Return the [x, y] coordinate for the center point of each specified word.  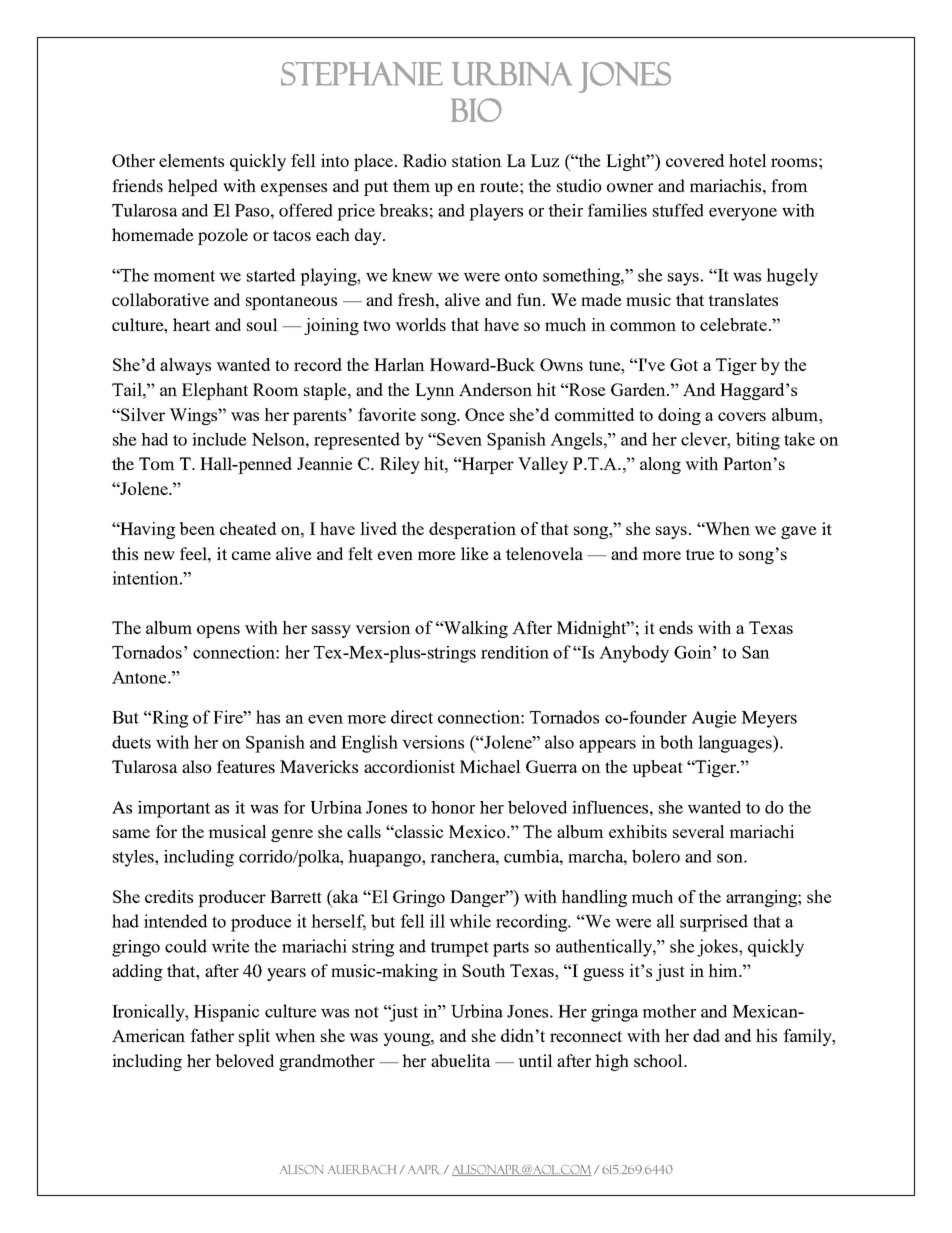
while [470, 921]
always [185, 366]
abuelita [461, 1060]
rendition [515, 652]
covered [695, 160]
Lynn [435, 391]
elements [191, 160]
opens [218, 631]
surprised [714, 923]
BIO [476, 110]
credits [169, 896]
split [254, 1037]
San [756, 652]
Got [684, 364]
